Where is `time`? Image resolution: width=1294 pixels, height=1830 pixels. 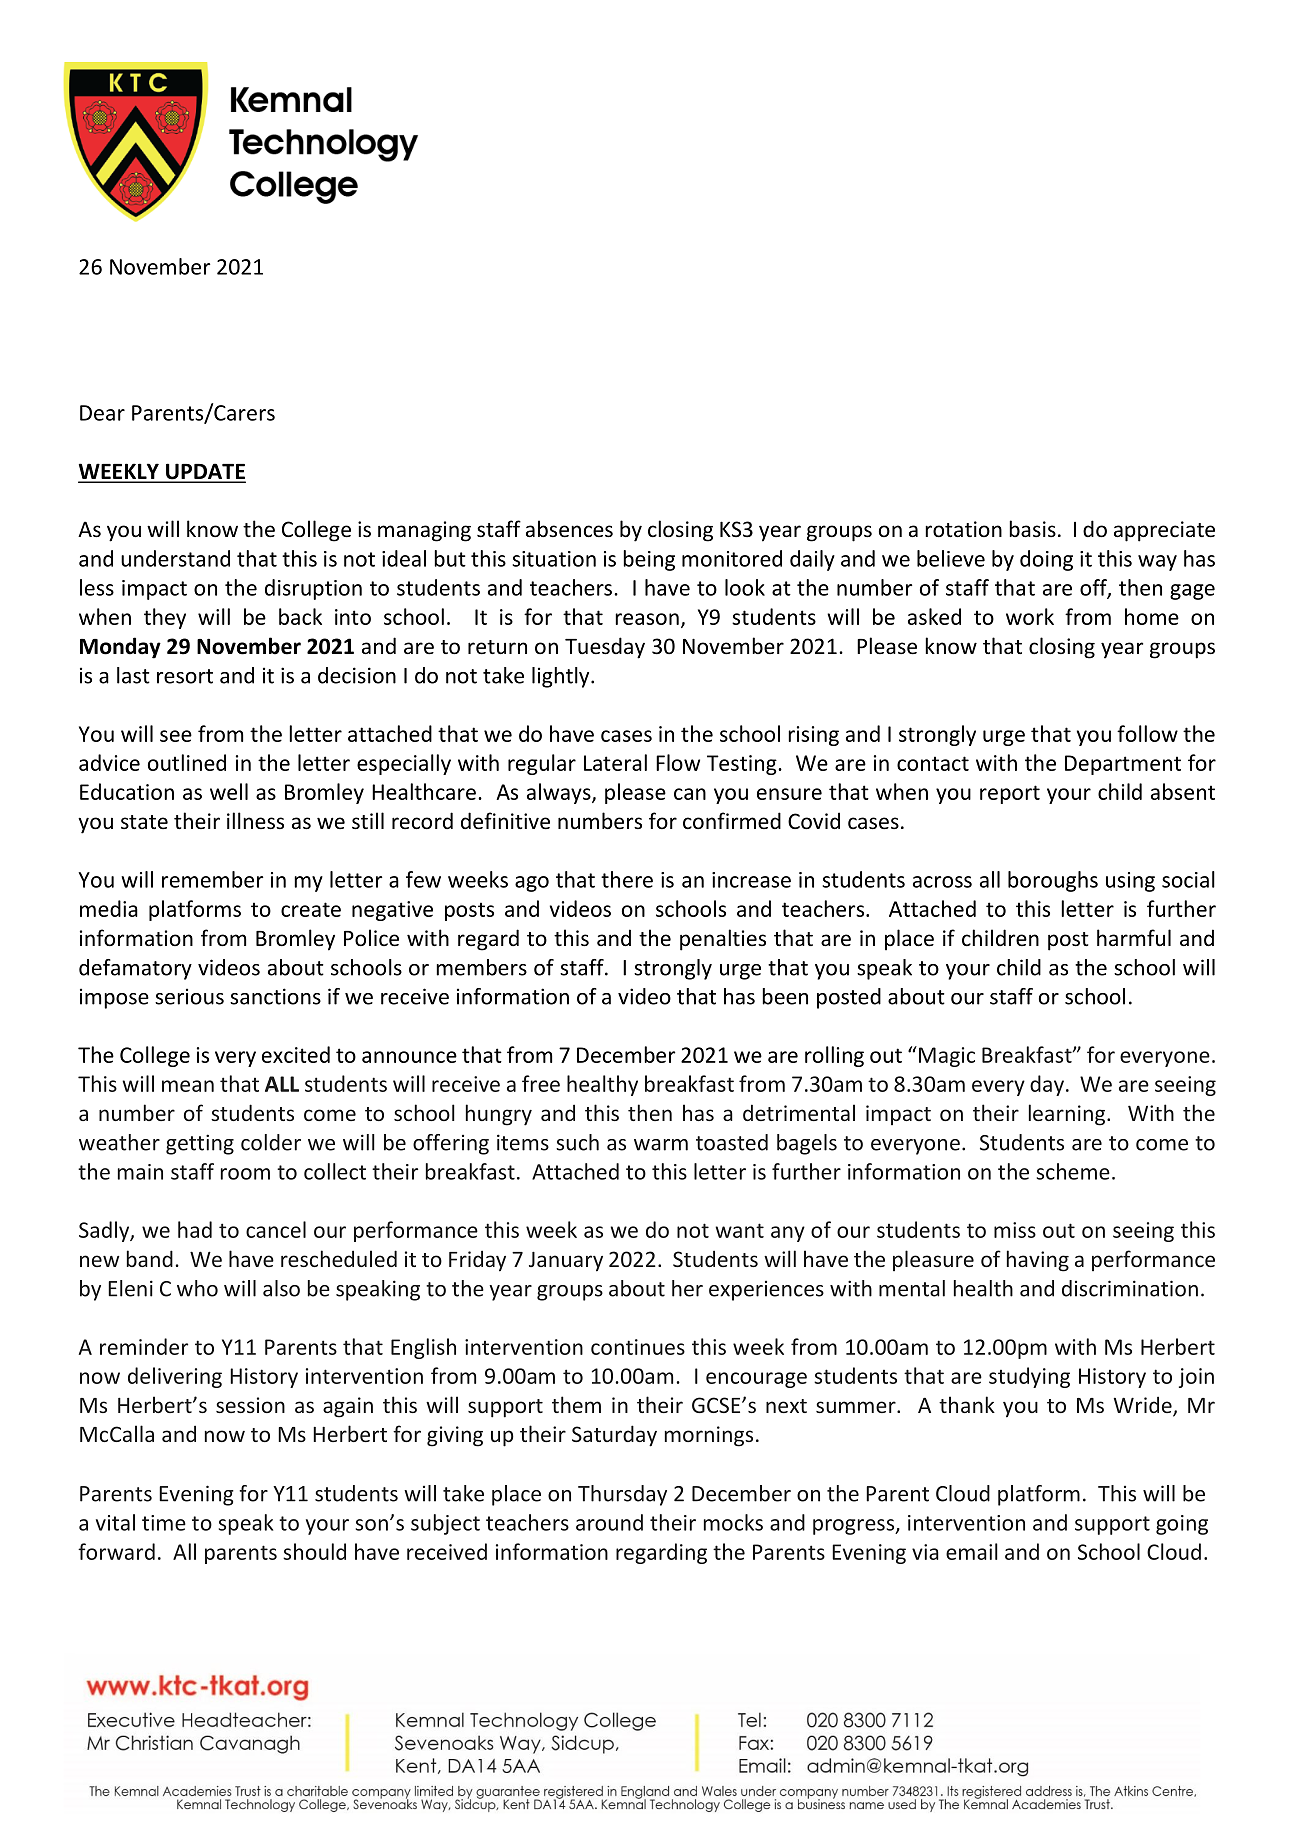
time is located at coordinates (164, 1523).
